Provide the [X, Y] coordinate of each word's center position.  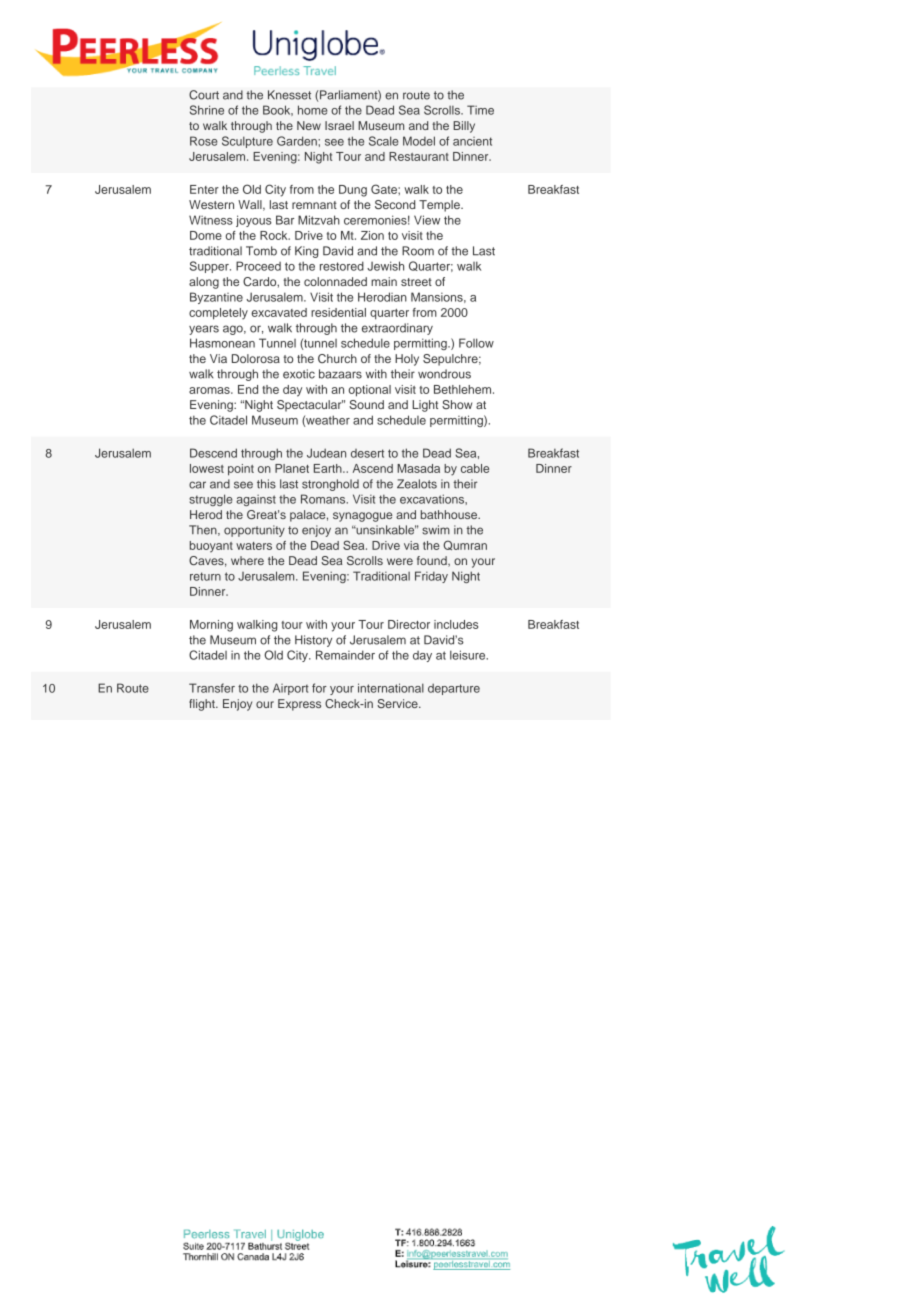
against [256, 500]
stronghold [330, 485]
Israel [339, 125]
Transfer [212, 688]
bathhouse [450, 514]
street [416, 282]
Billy [464, 127]
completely [218, 314]
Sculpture [247, 142]
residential [338, 312]
